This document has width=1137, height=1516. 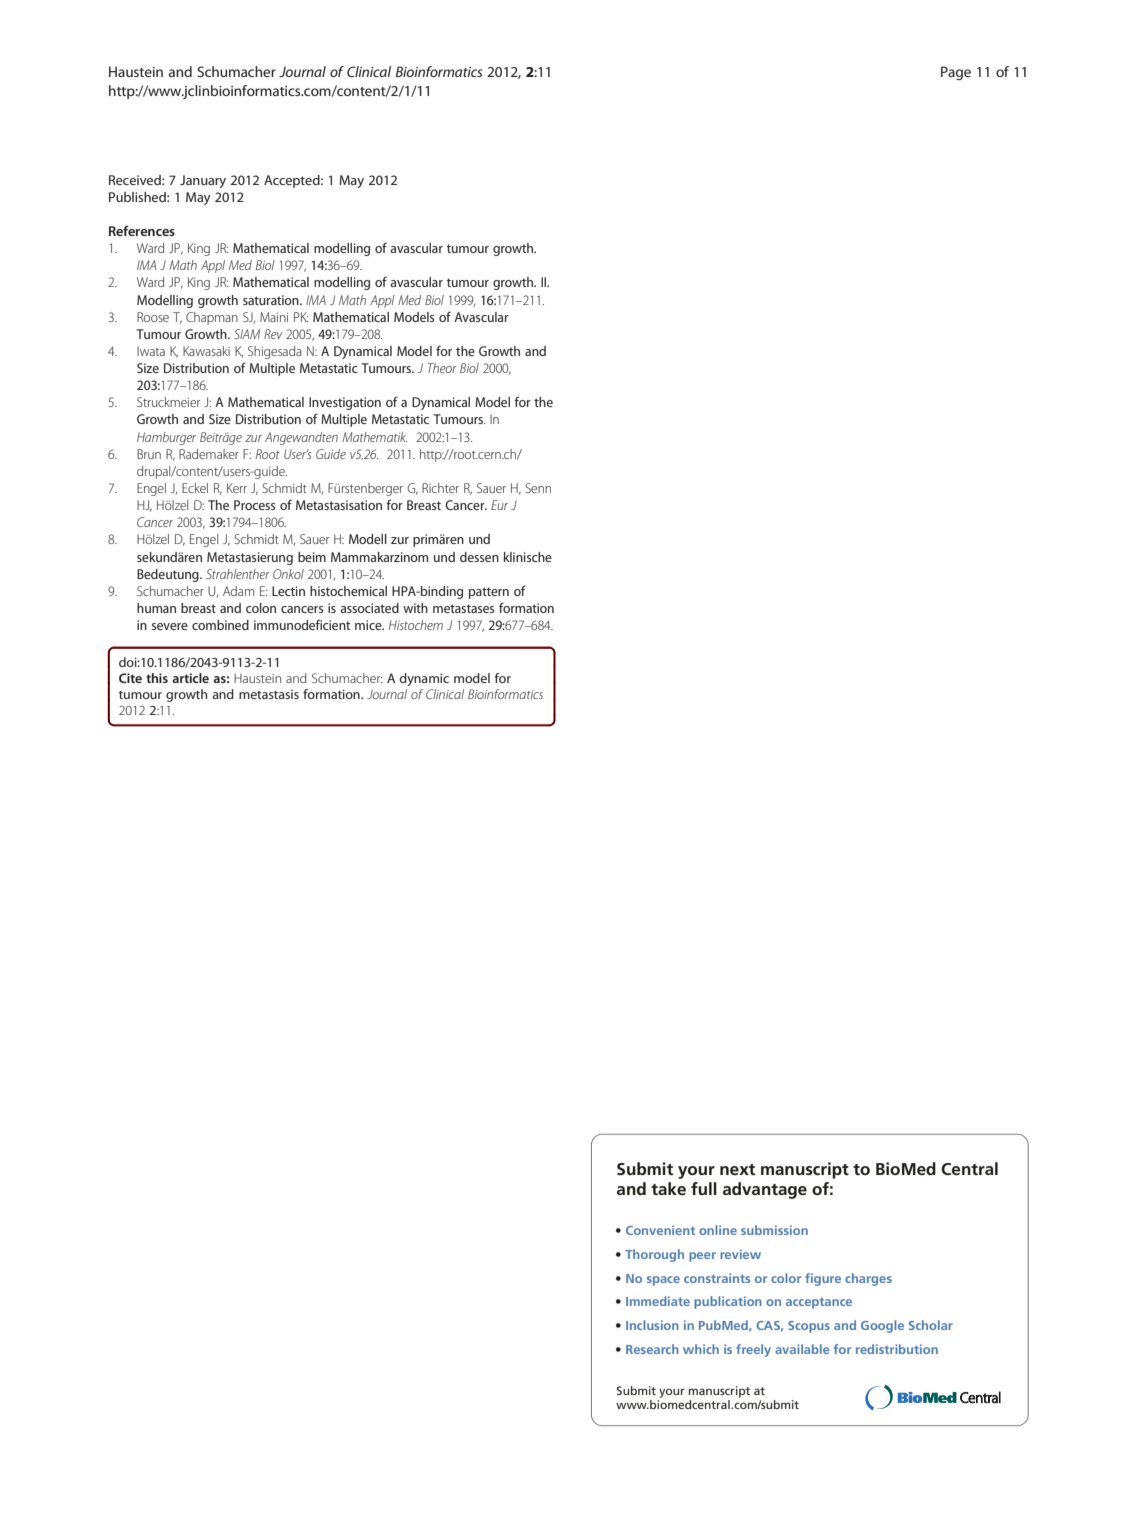 I want to click on Inclusion, so click(x=652, y=1325).
